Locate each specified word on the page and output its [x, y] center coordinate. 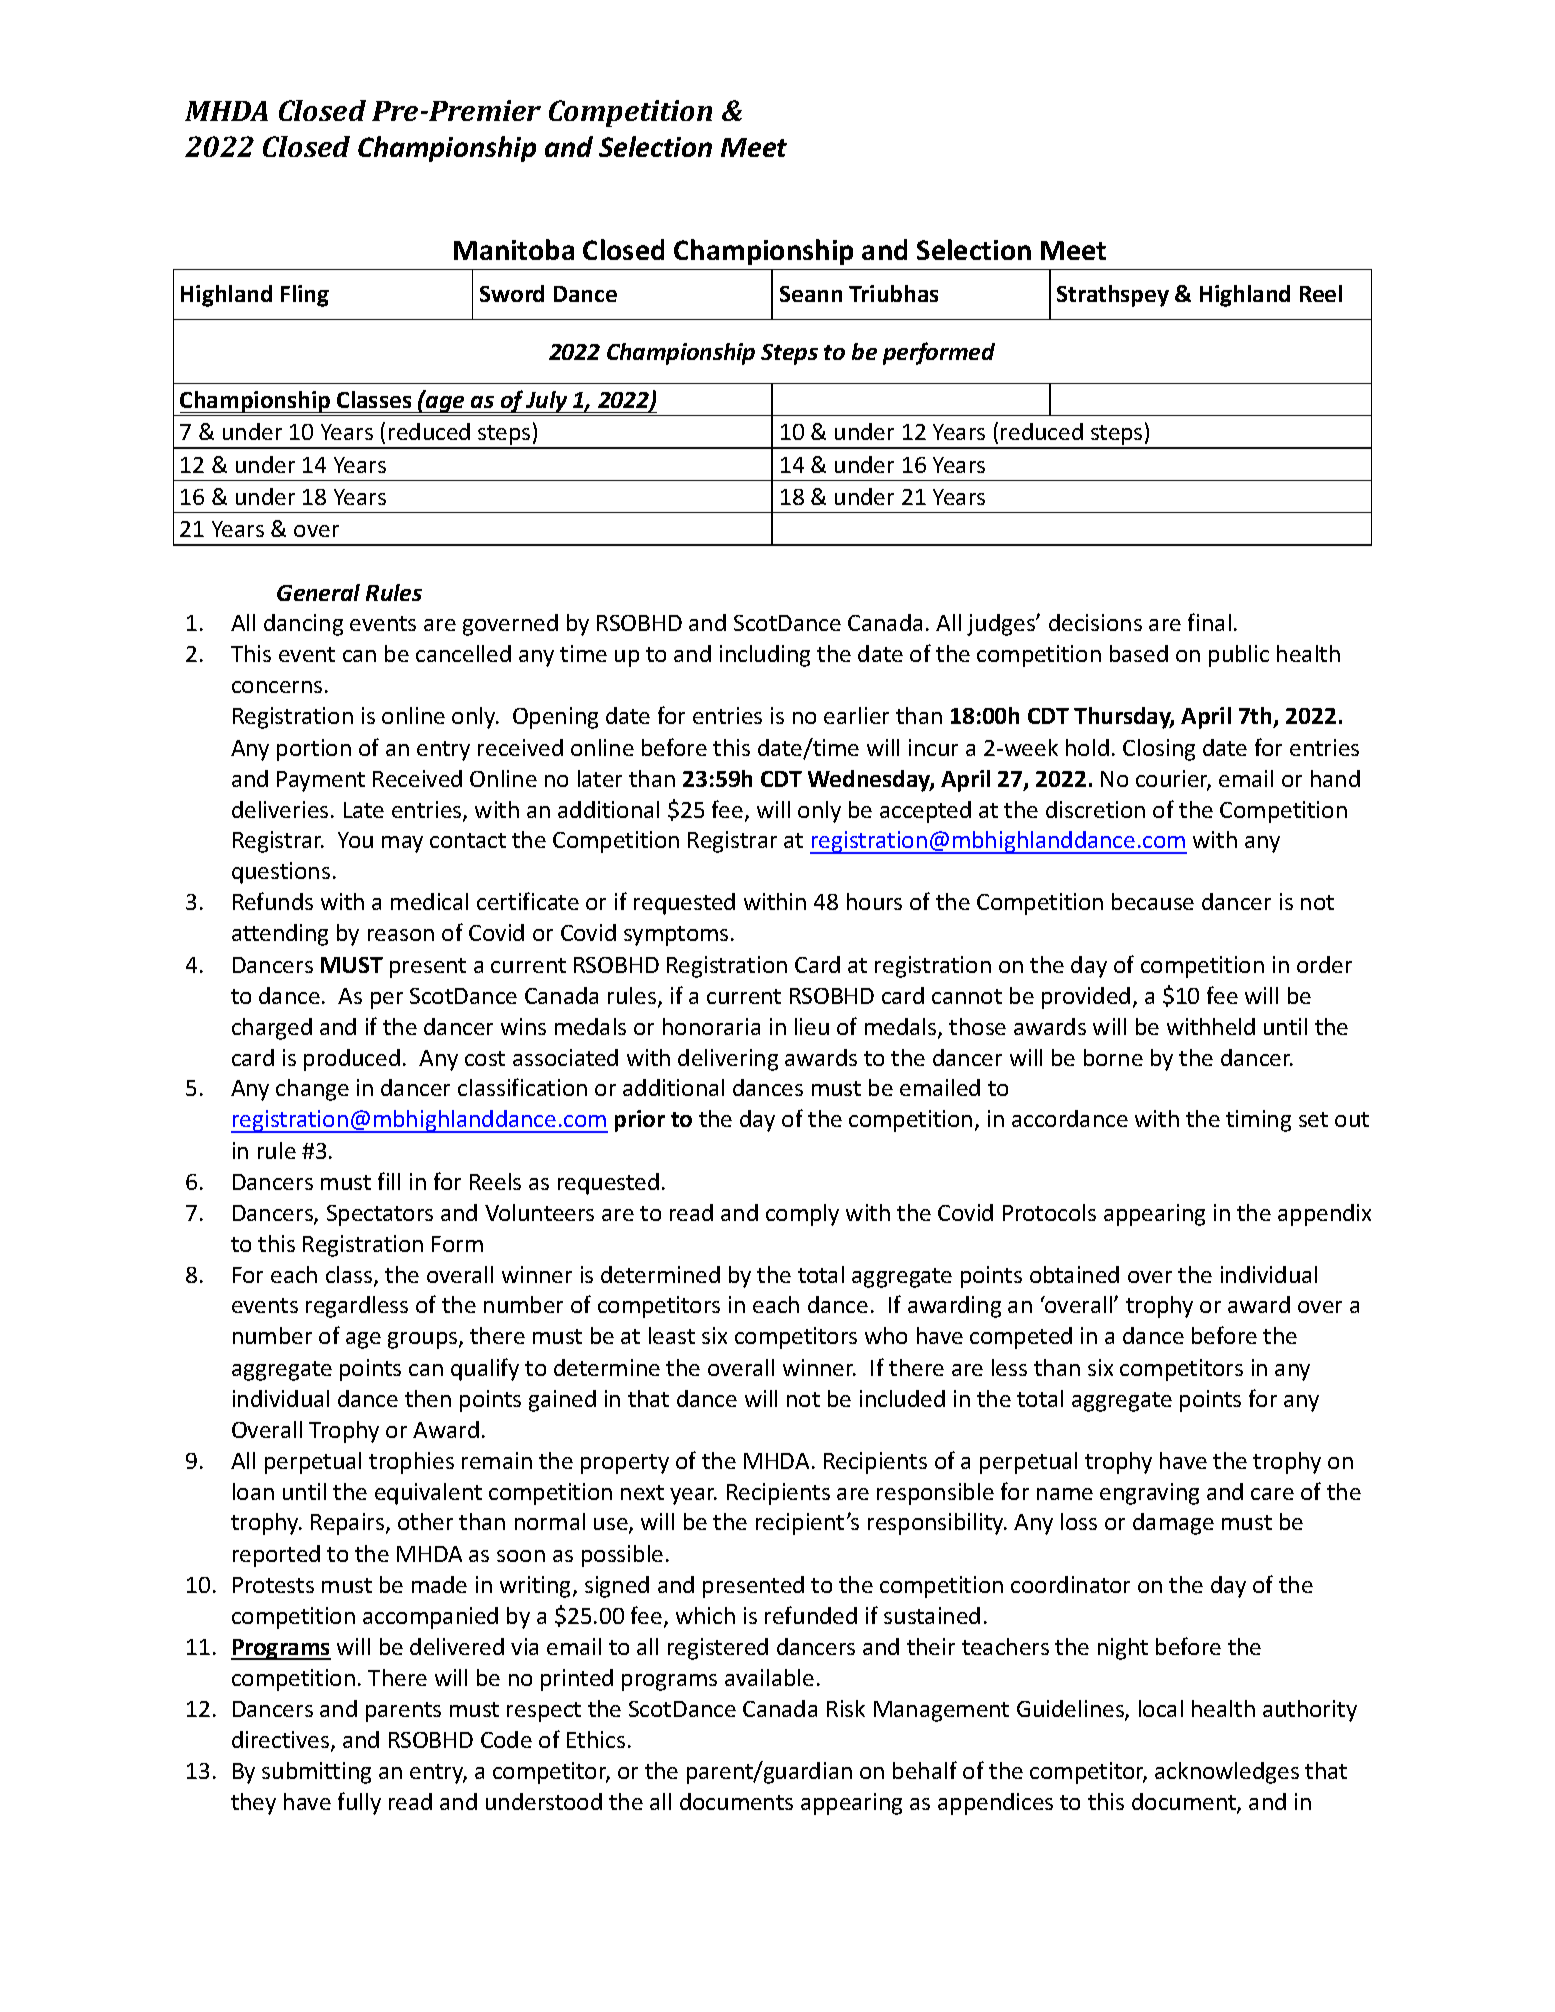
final [1209, 622]
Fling [305, 296]
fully [359, 1803]
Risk [846, 1708]
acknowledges [1227, 1773]
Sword [512, 293]
